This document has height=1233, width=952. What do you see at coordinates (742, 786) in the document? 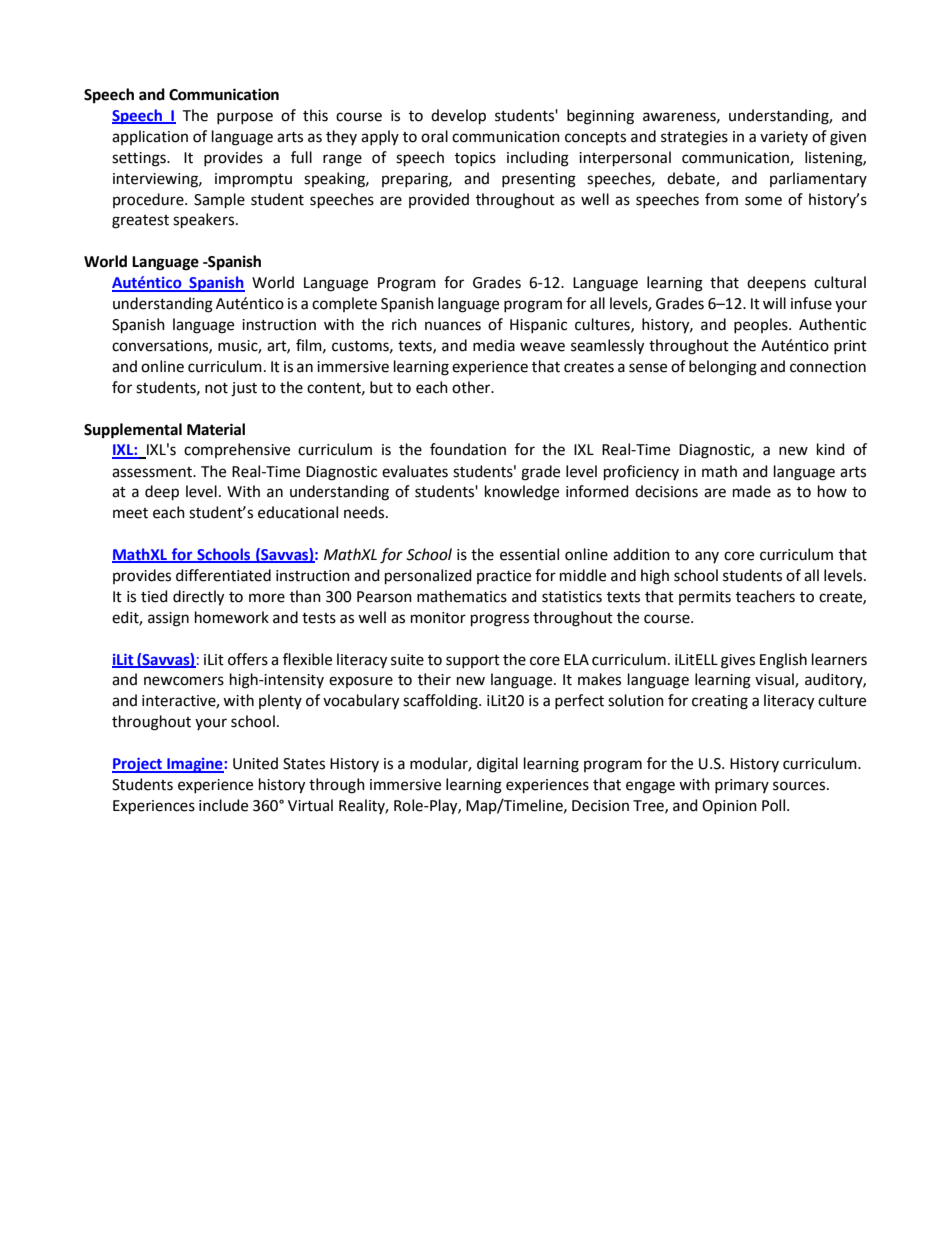
I see `primary` at bounding box center [742, 786].
